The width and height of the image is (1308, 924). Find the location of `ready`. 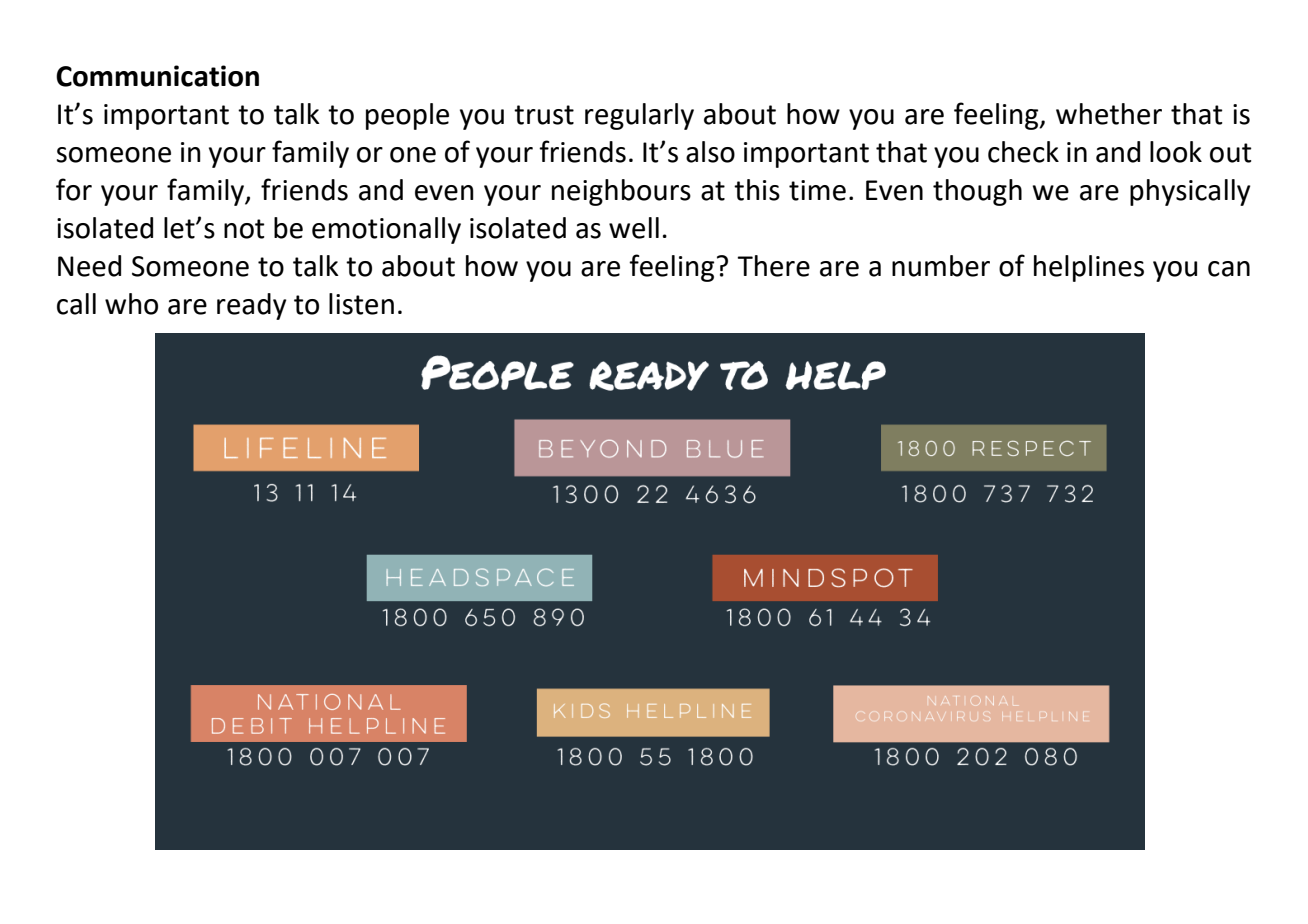

ready is located at coordinates (251, 306).
